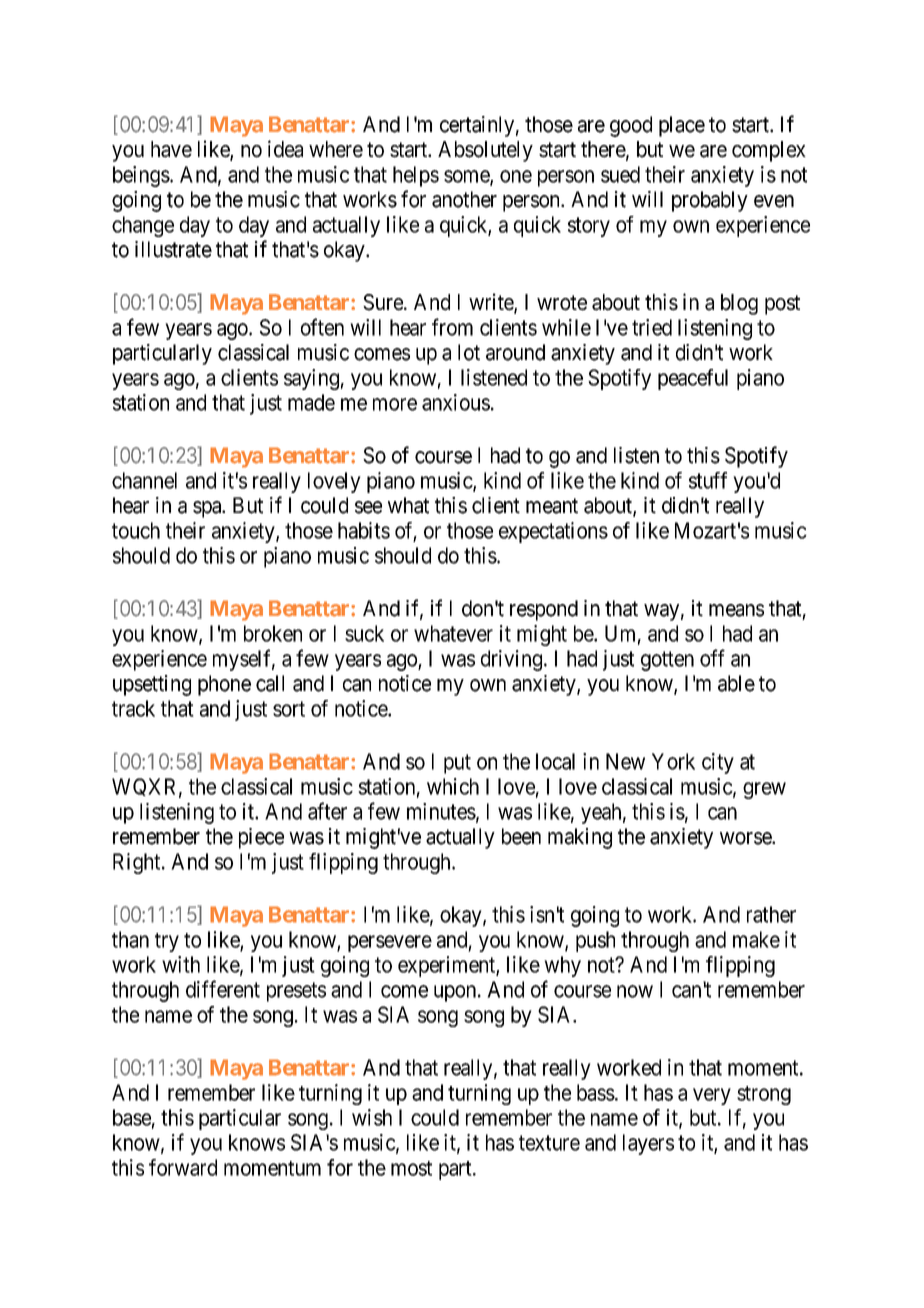 The width and height of the screenshot is (924, 1308). I want to click on off, so click(712, 658).
